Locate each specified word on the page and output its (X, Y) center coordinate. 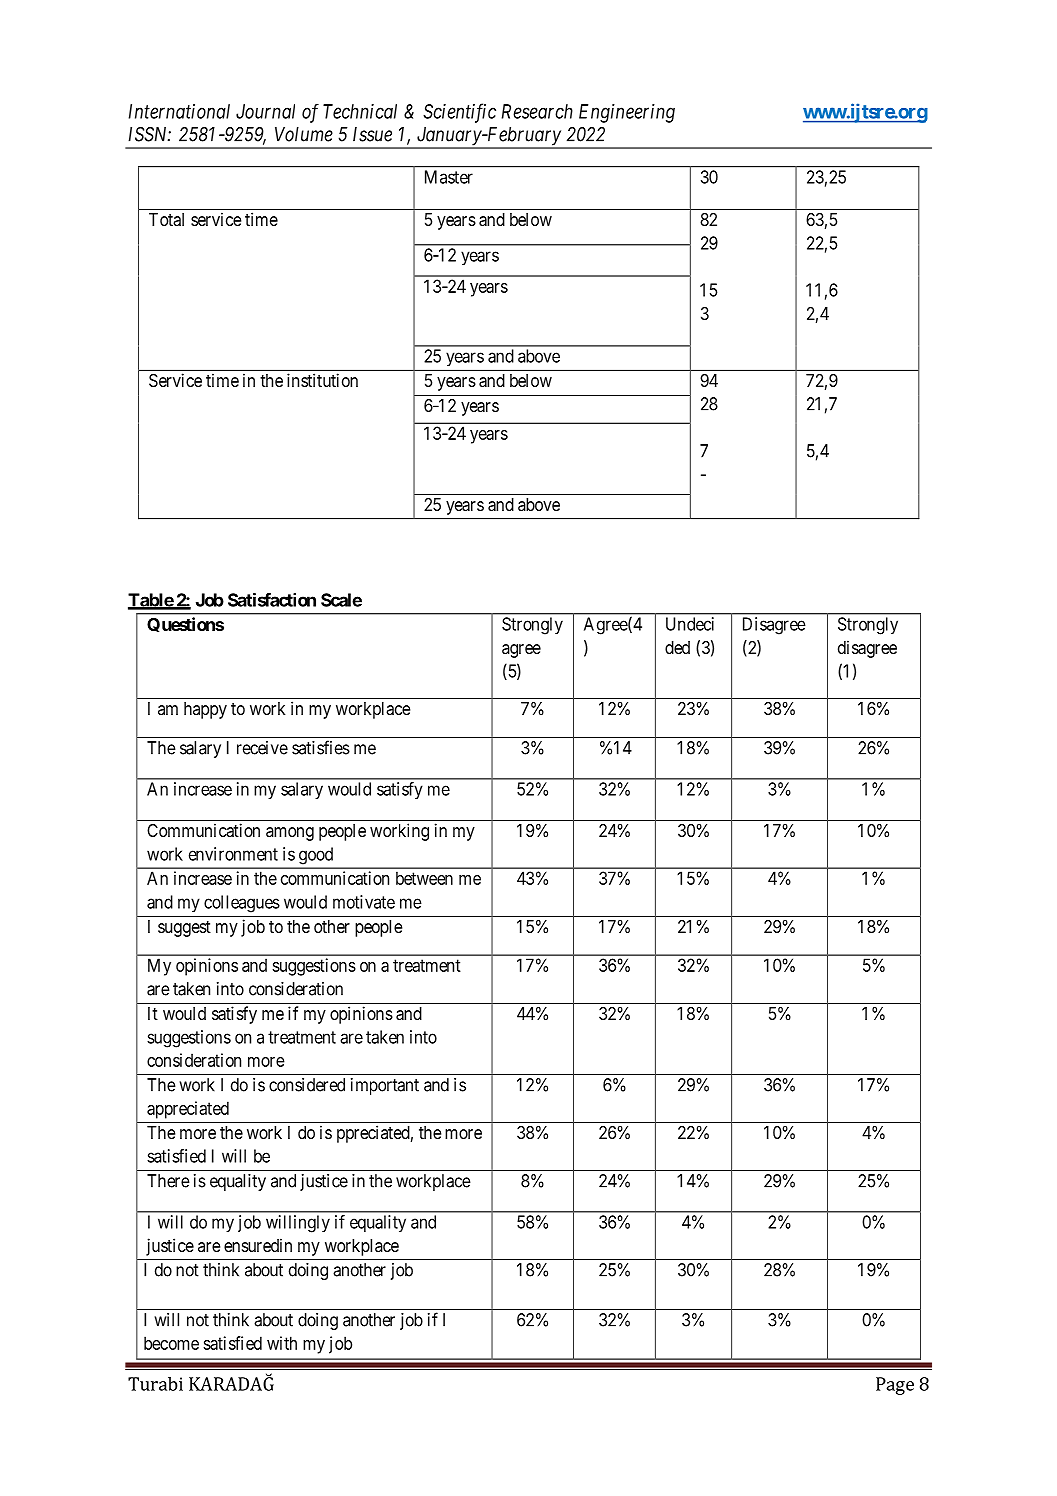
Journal (265, 111)
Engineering (627, 113)
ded (677, 647)
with (282, 1343)
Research (537, 111)
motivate (364, 902)
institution (322, 380)
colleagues (242, 904)
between (424, 878)
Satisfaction (272, 600)
